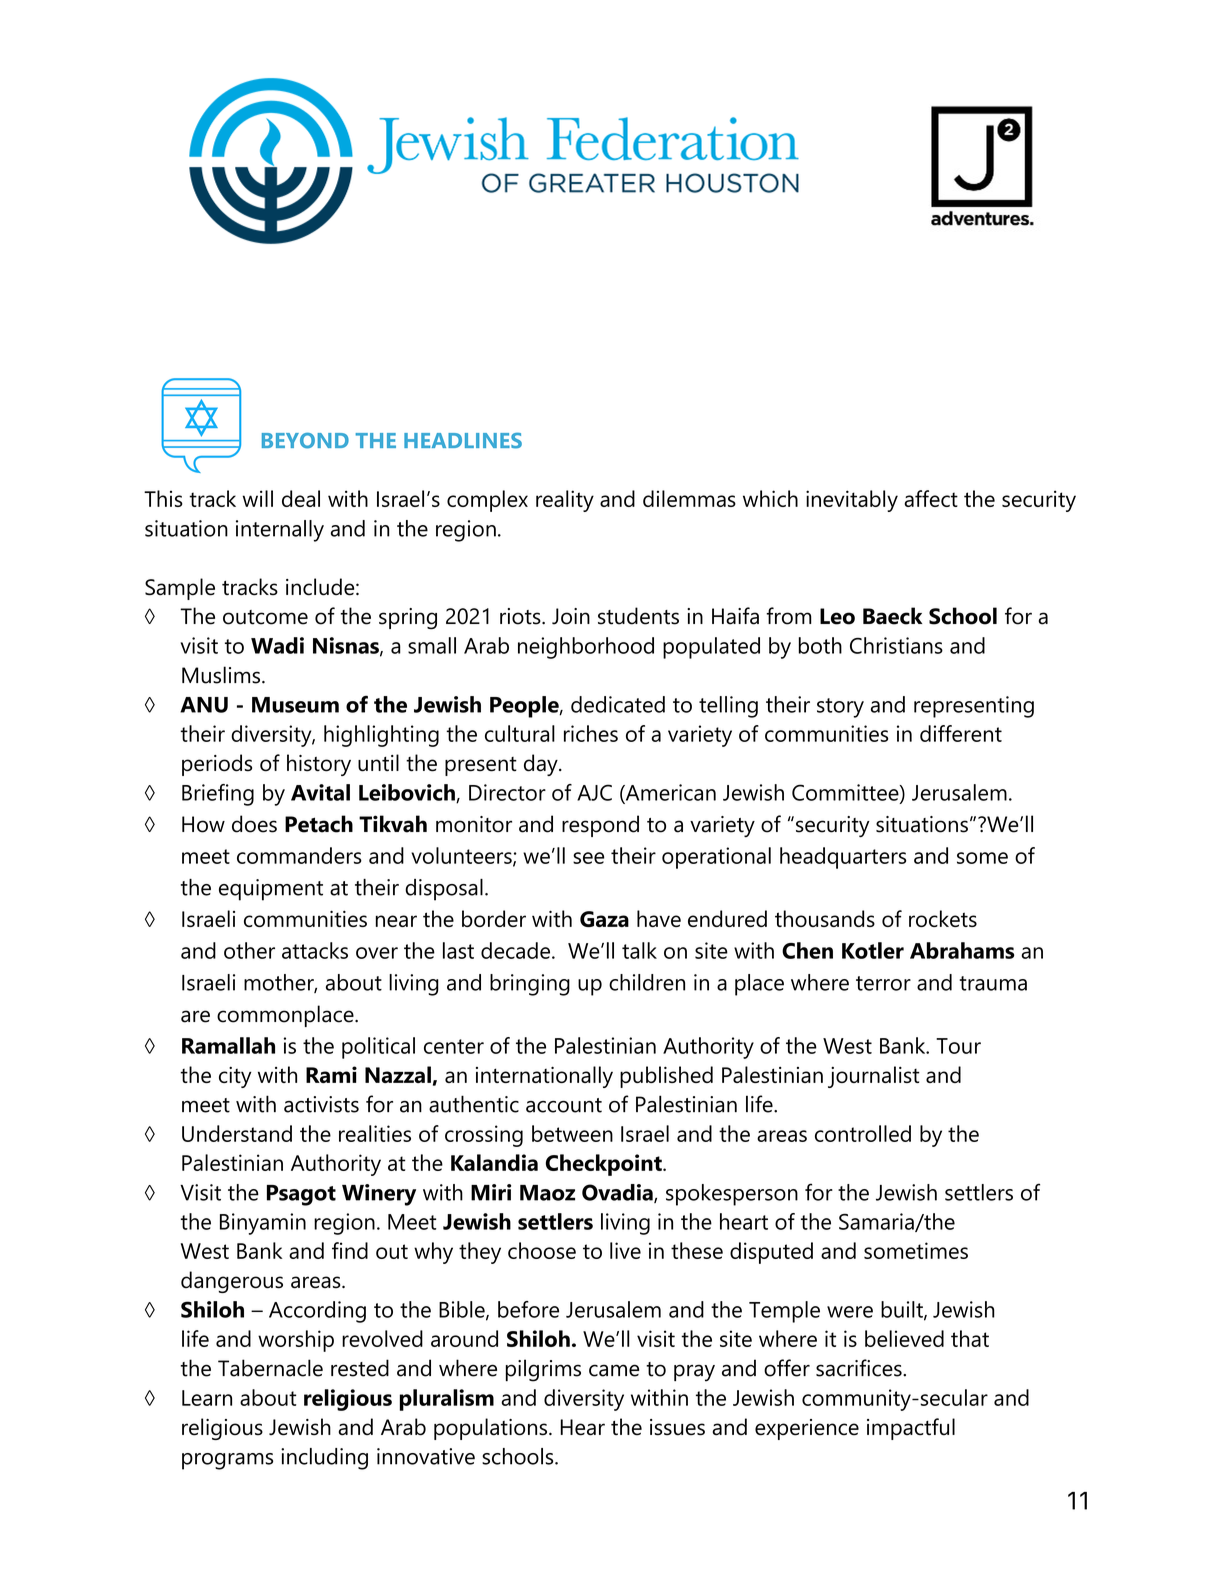  Describe the element at coordinates (591, 733) in the screenshot. I see `riches` at that location.
